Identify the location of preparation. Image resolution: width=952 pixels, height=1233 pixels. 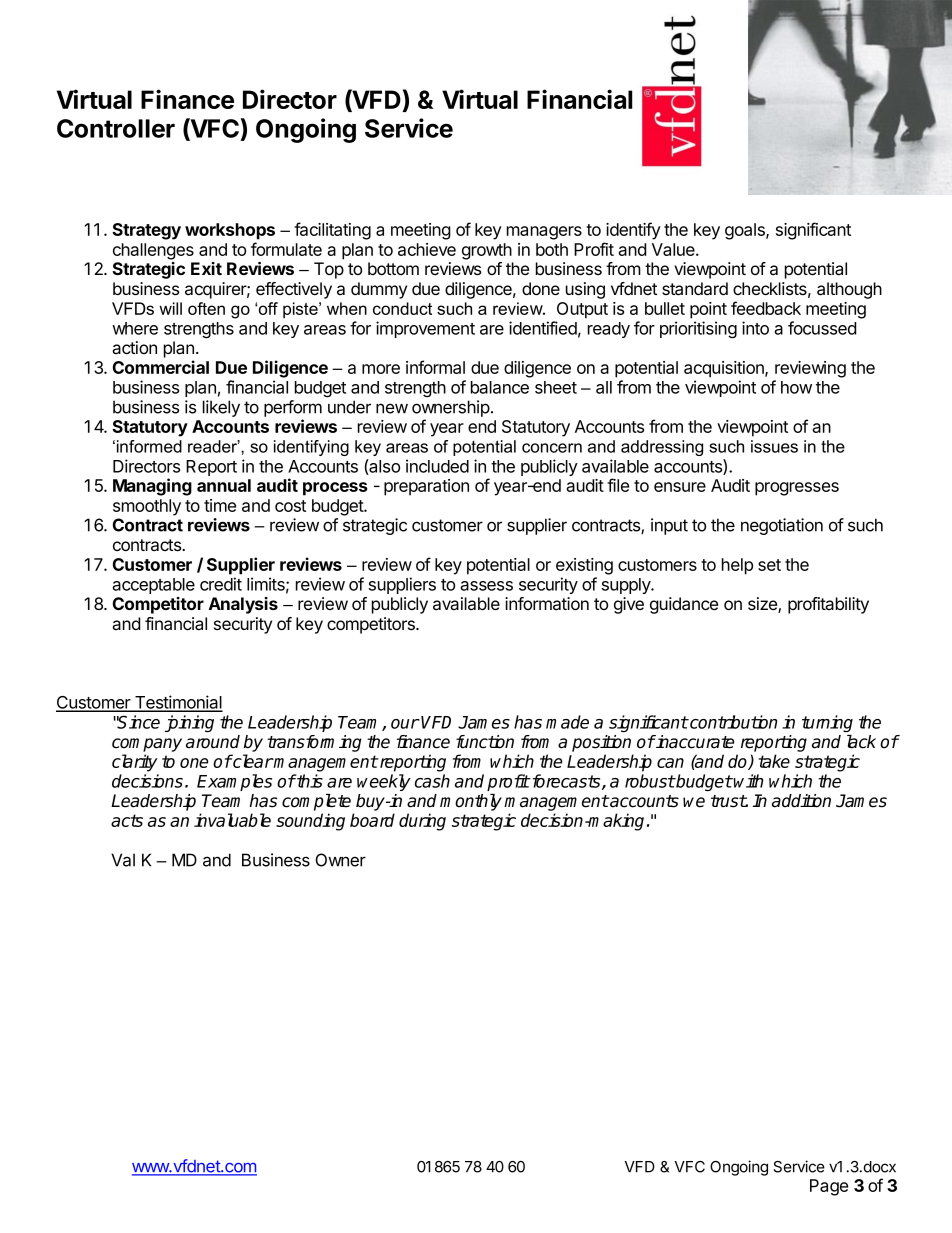
(426, 487).
